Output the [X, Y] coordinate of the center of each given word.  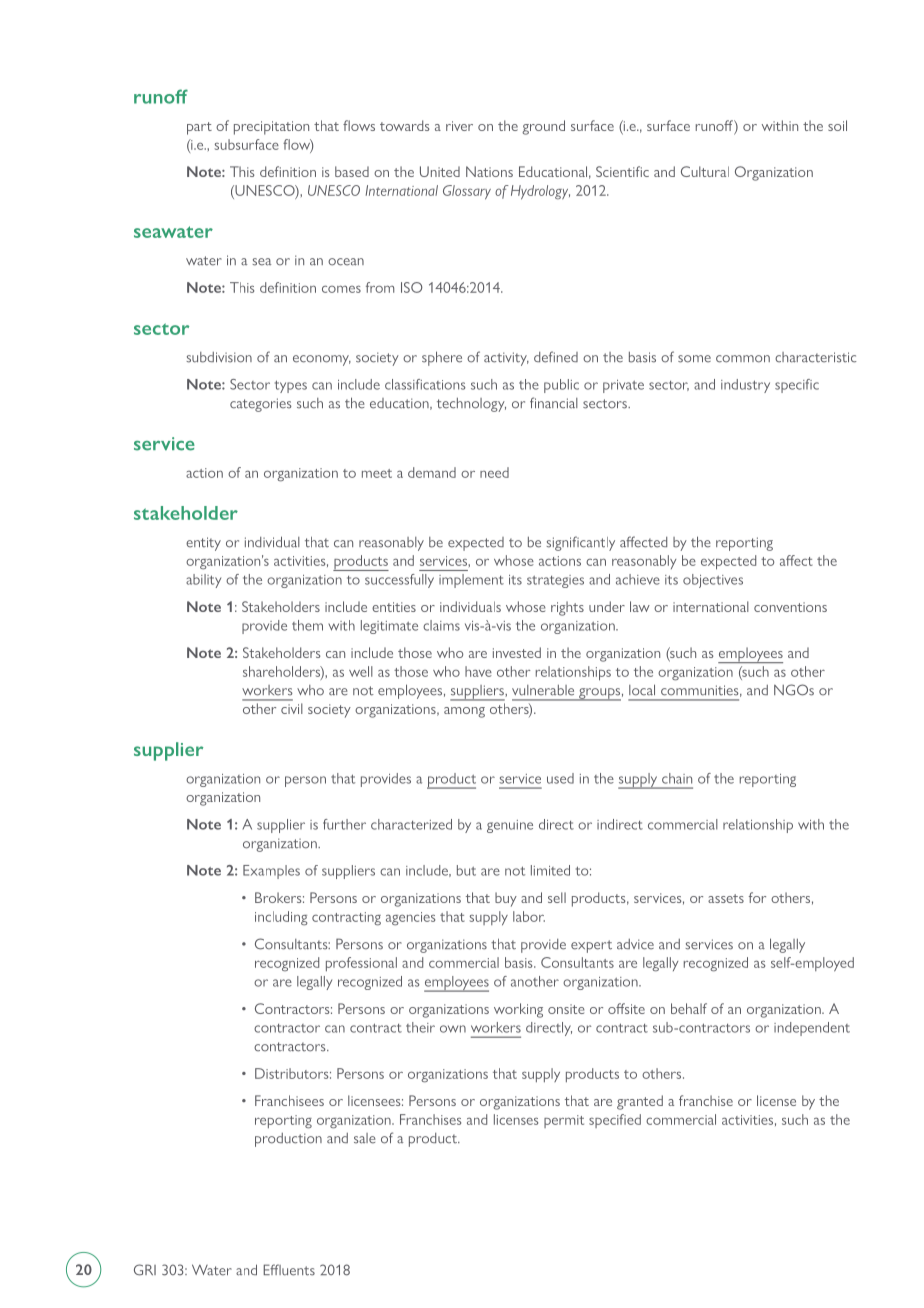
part [199, 128]
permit [564, 1121]
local [642, 690]
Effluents [289, 1270]
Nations [489, 171]
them [307, 625]
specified [615, 1121]
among [464, 712]
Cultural [705, 171]
